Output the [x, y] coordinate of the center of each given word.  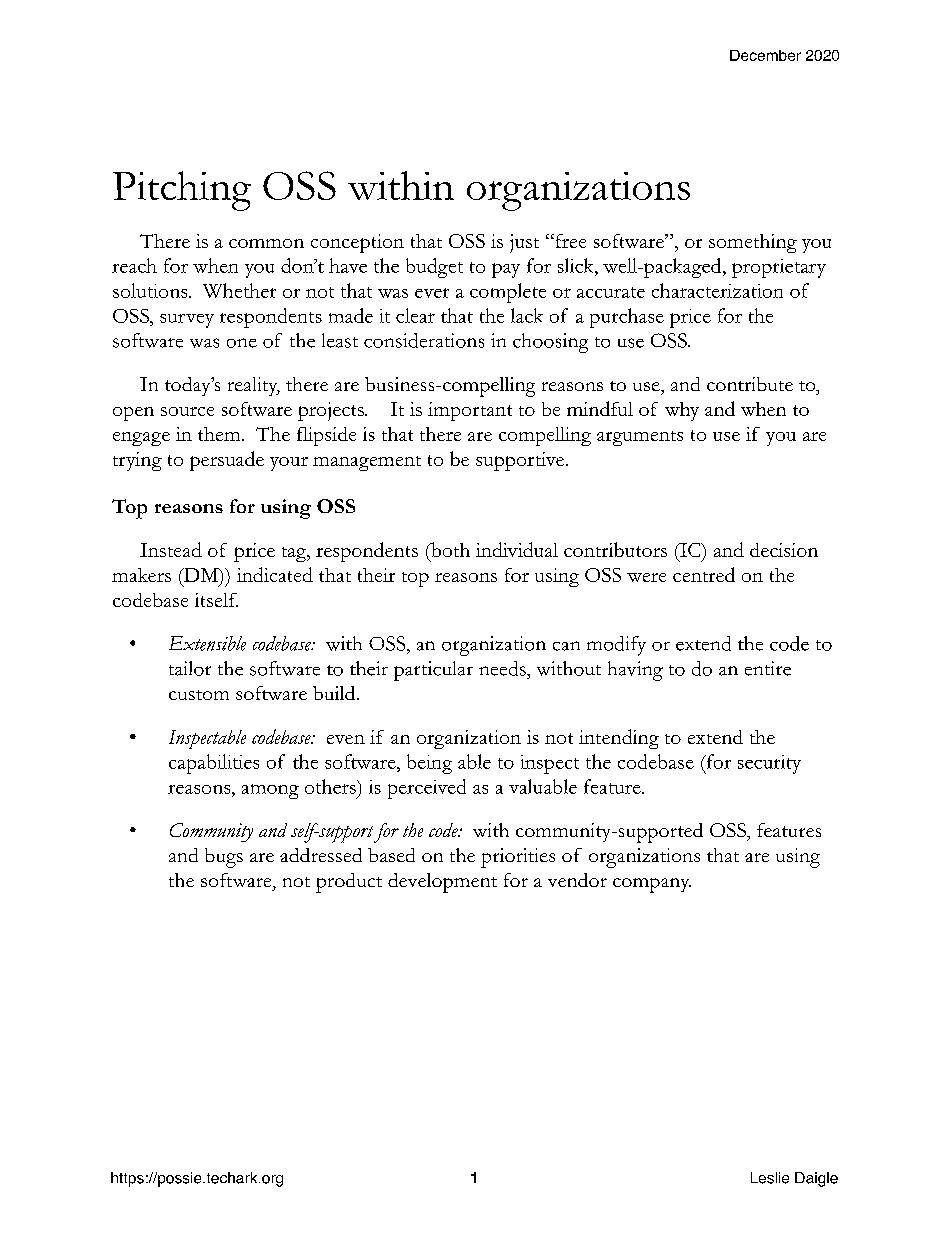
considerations [424, 340]
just [524, 243]
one [242, 343]
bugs [224, 858]
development [442, 883]
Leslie [770, 1178]
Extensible [207, 643]
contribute [750, 384]
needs [503, 668]
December [765, 55]
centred [704, 574]
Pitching [182, 191]
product [349, 883]
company [652, 885]
